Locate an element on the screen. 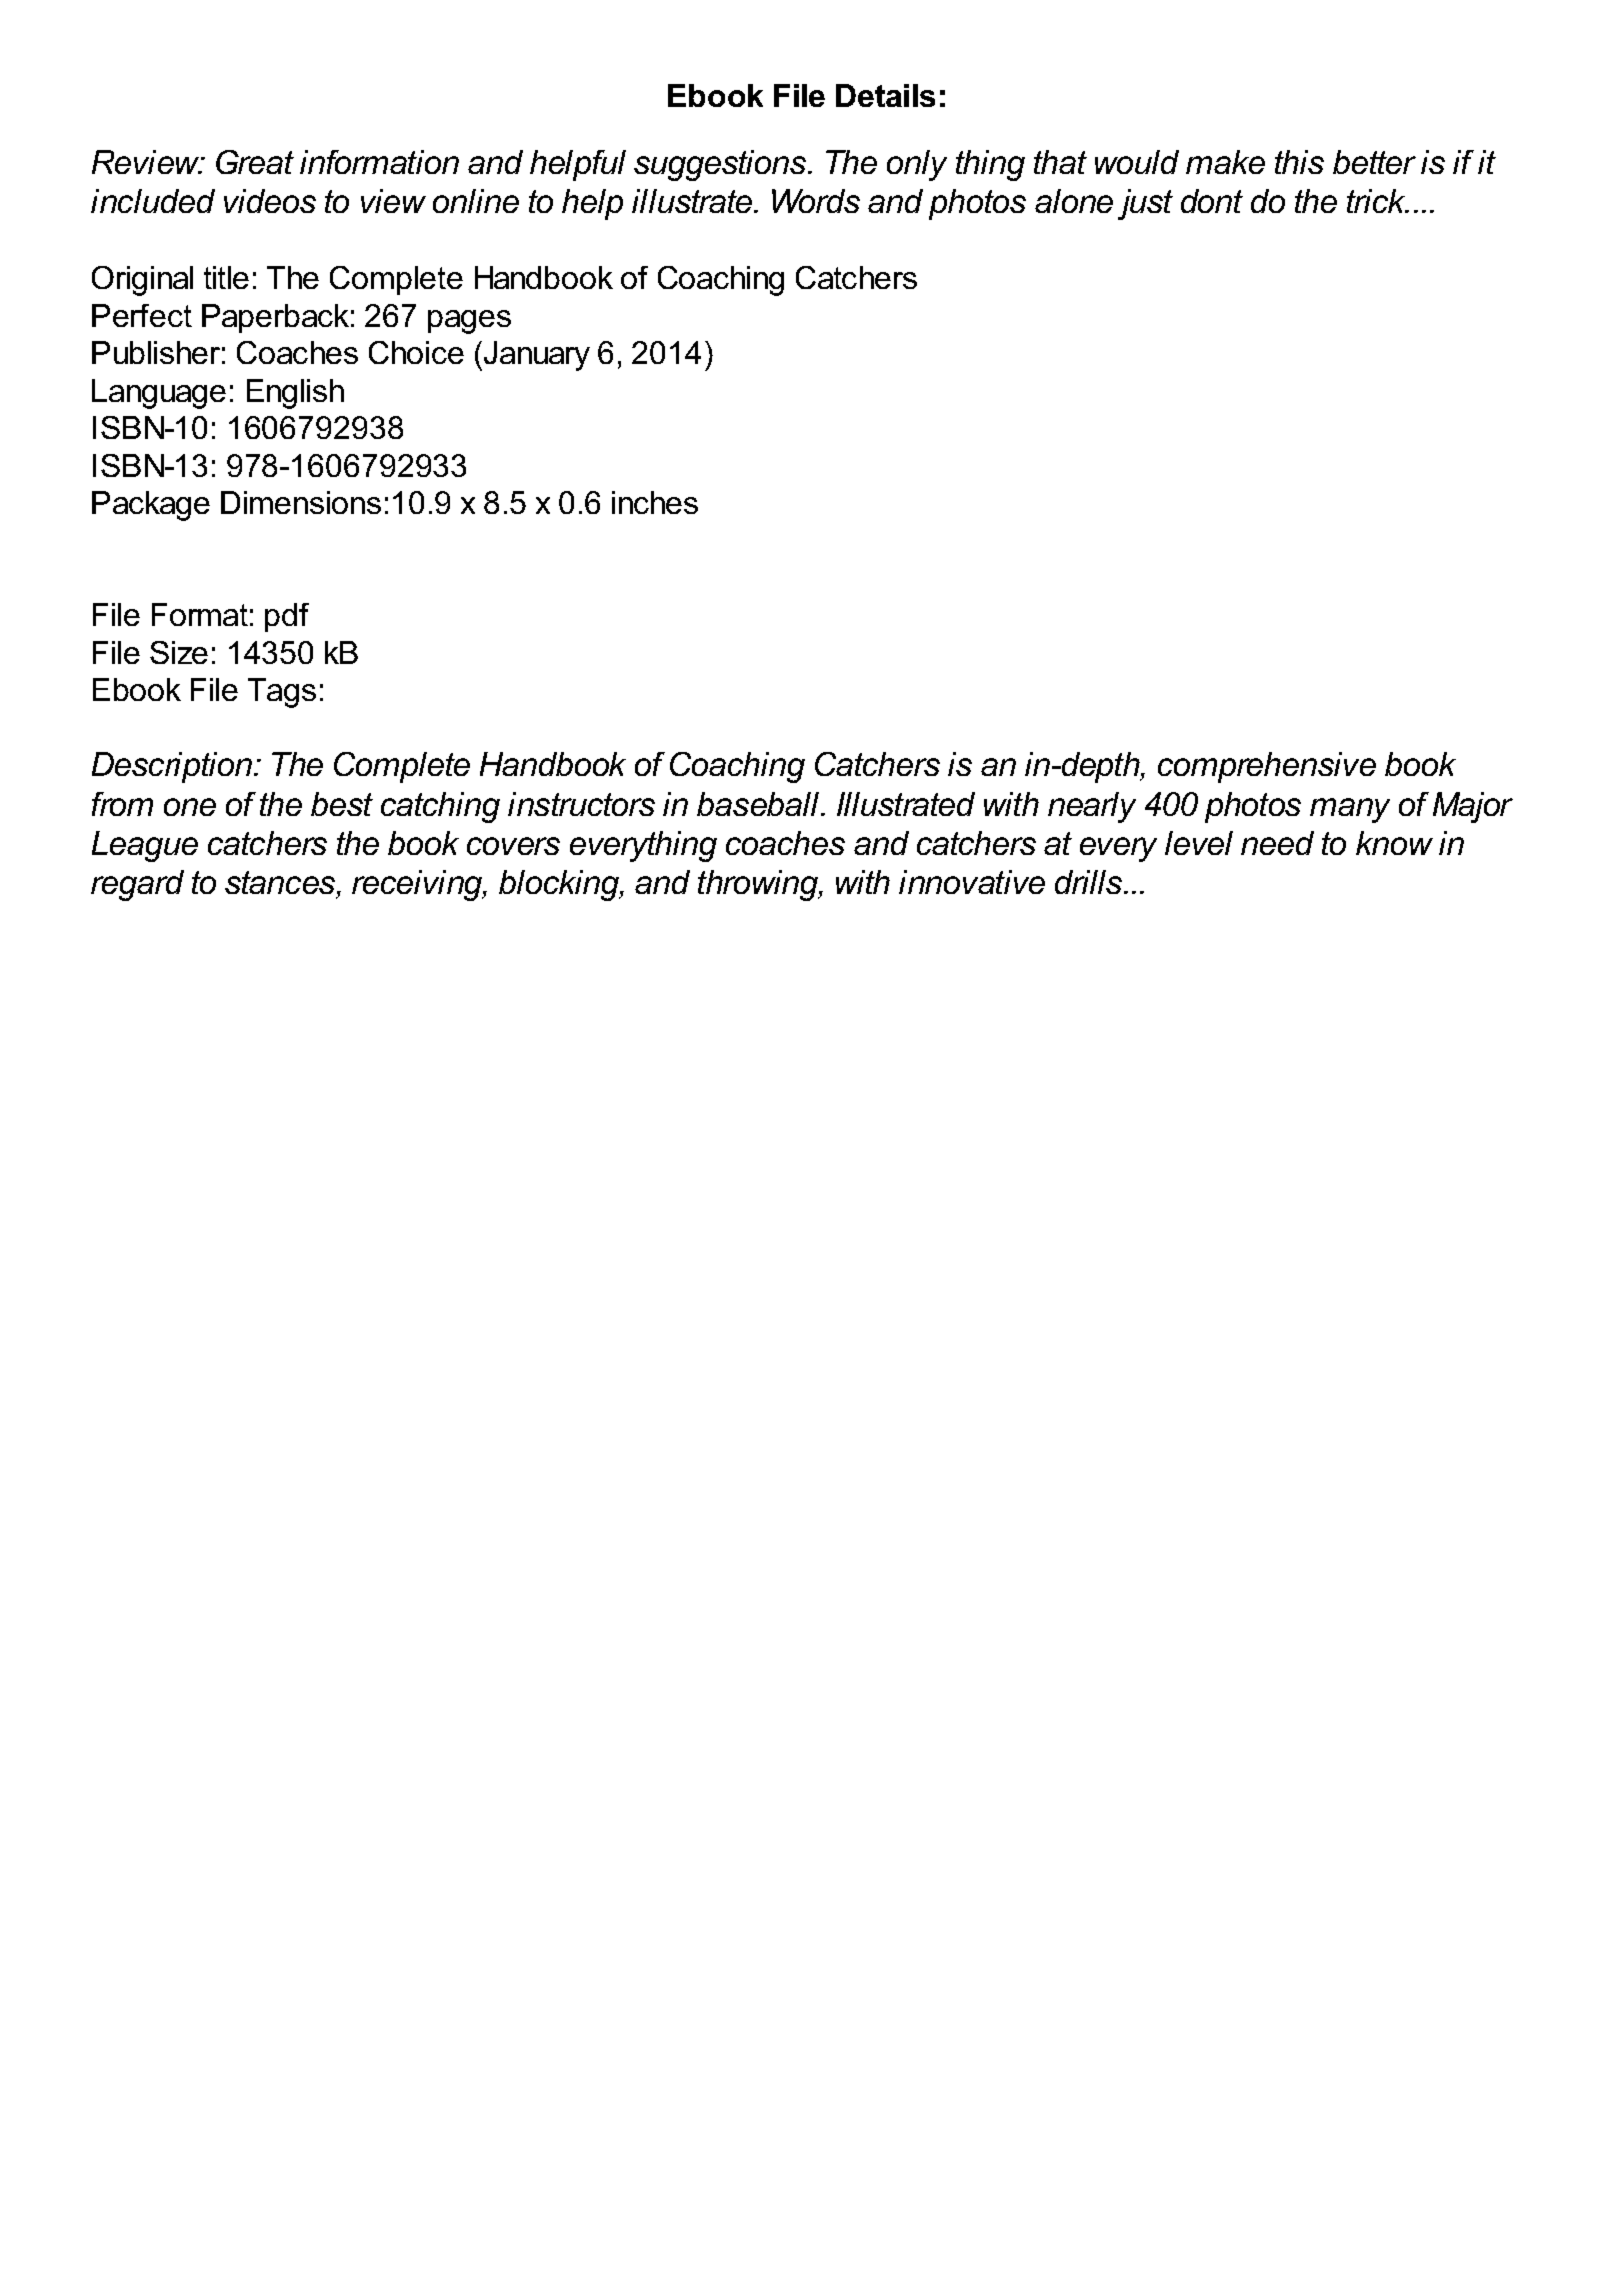 The width and height of the screenshot is (1615, 2286). throwing is located at coordinates (759, 885).
